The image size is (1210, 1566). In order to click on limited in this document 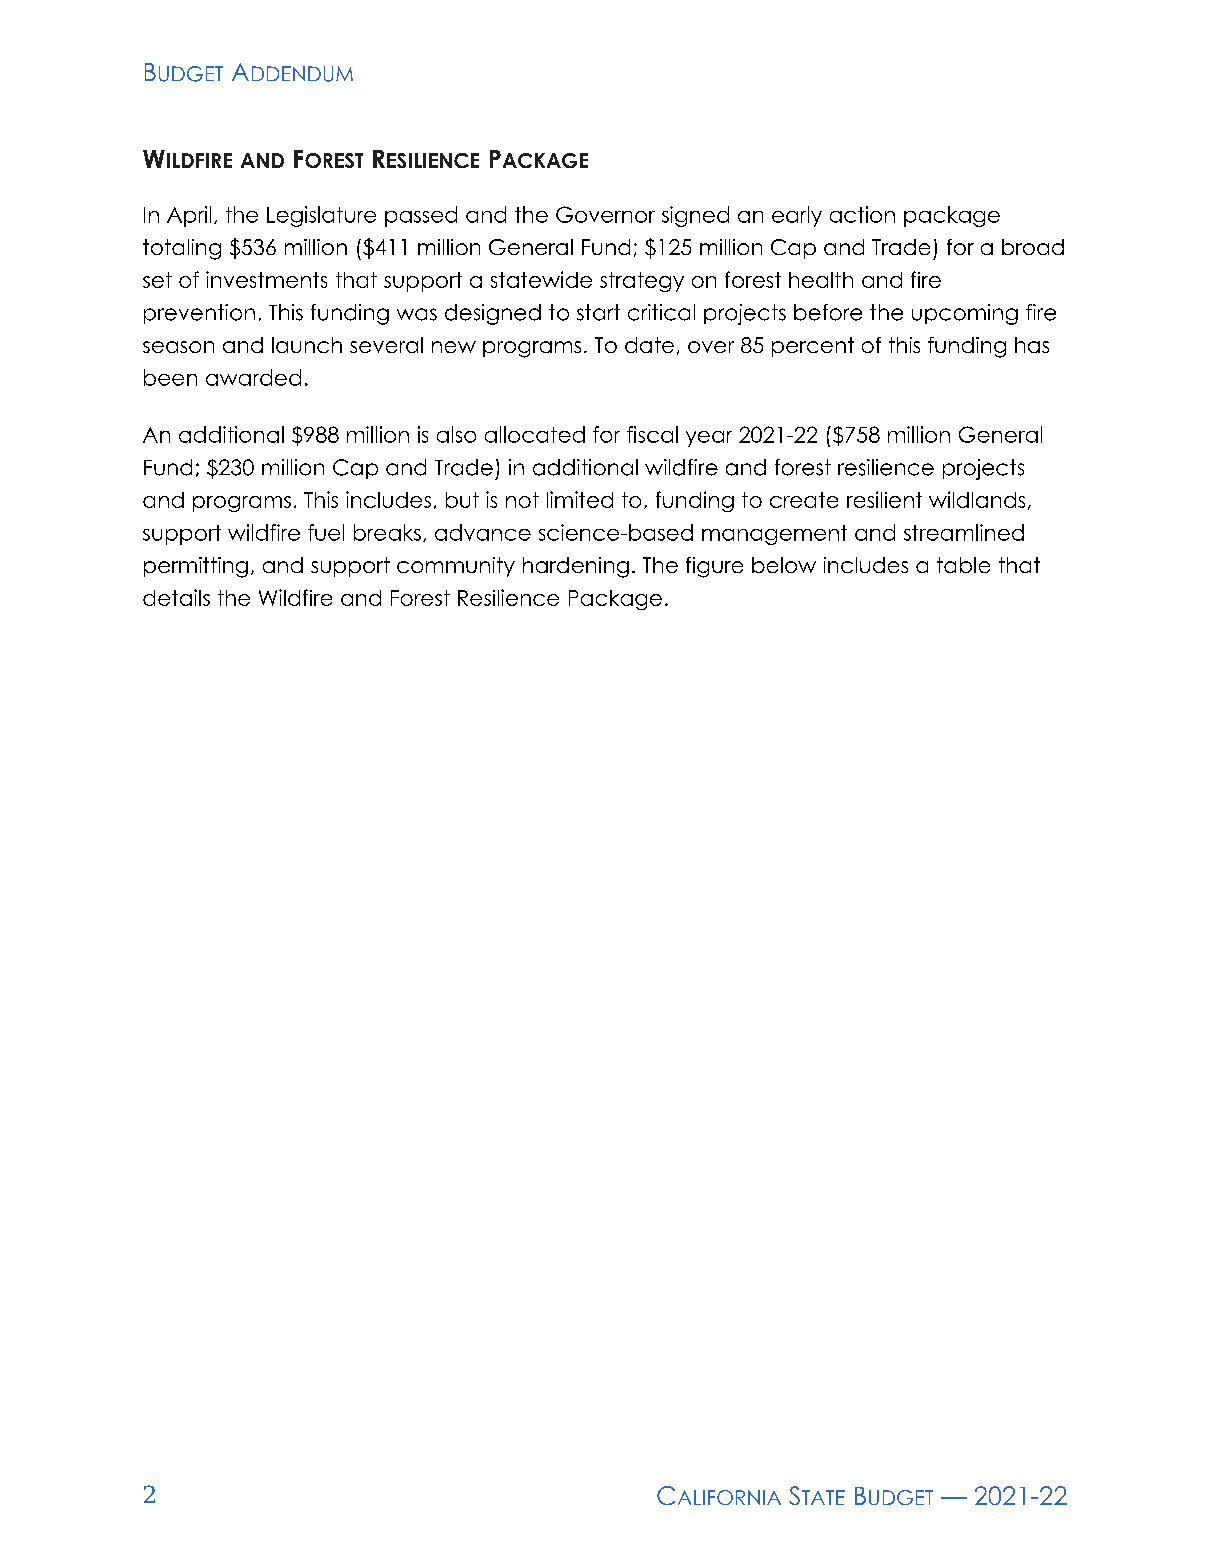, I will do `click(580, 499)`.
